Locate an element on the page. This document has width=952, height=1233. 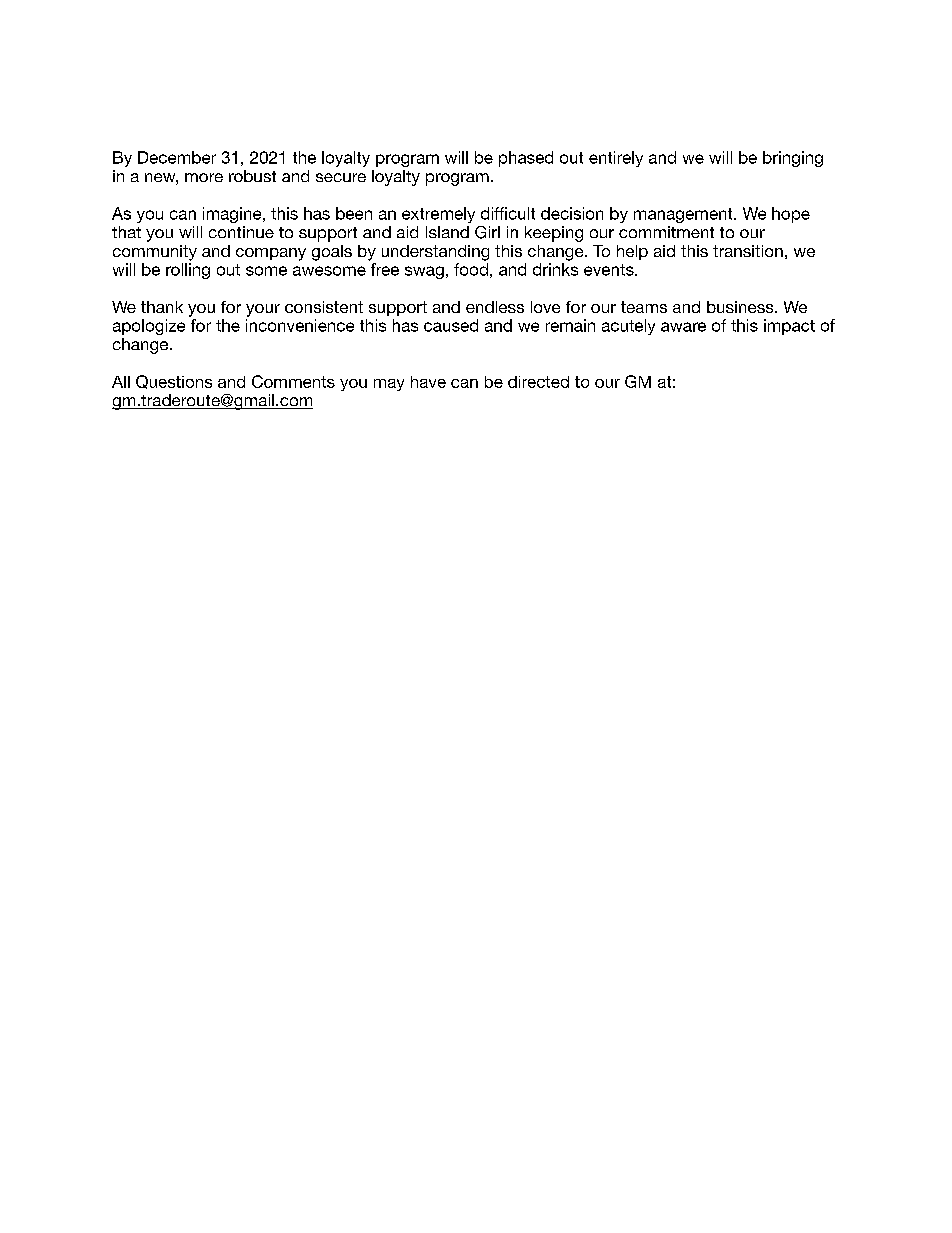
extremely is located at coordinates (438, 215).
